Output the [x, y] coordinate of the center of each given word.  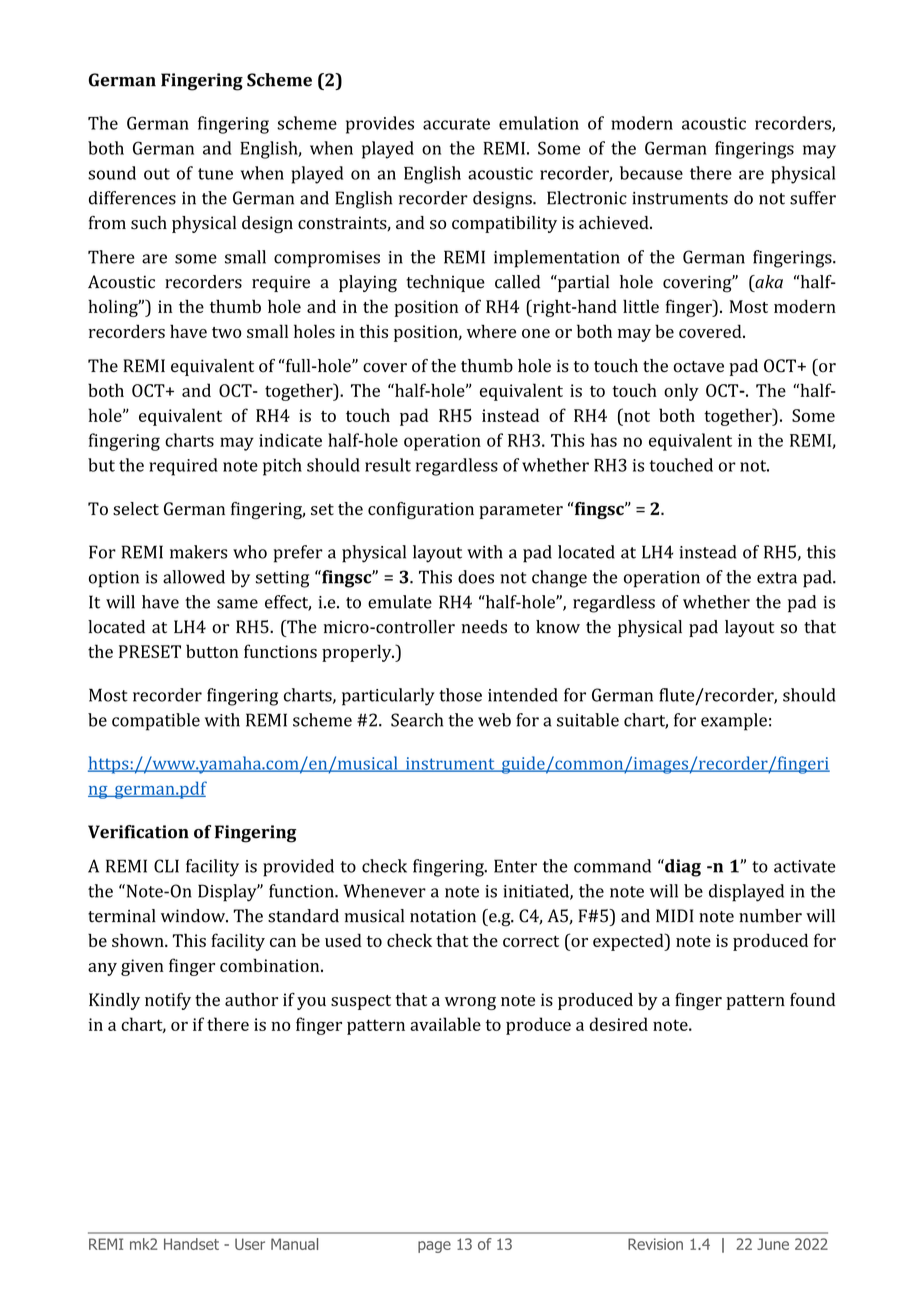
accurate [456, 124]
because [651, 173]
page [434, 1247]
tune [215, 174]
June [773, 1244]
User [250, 1244]
